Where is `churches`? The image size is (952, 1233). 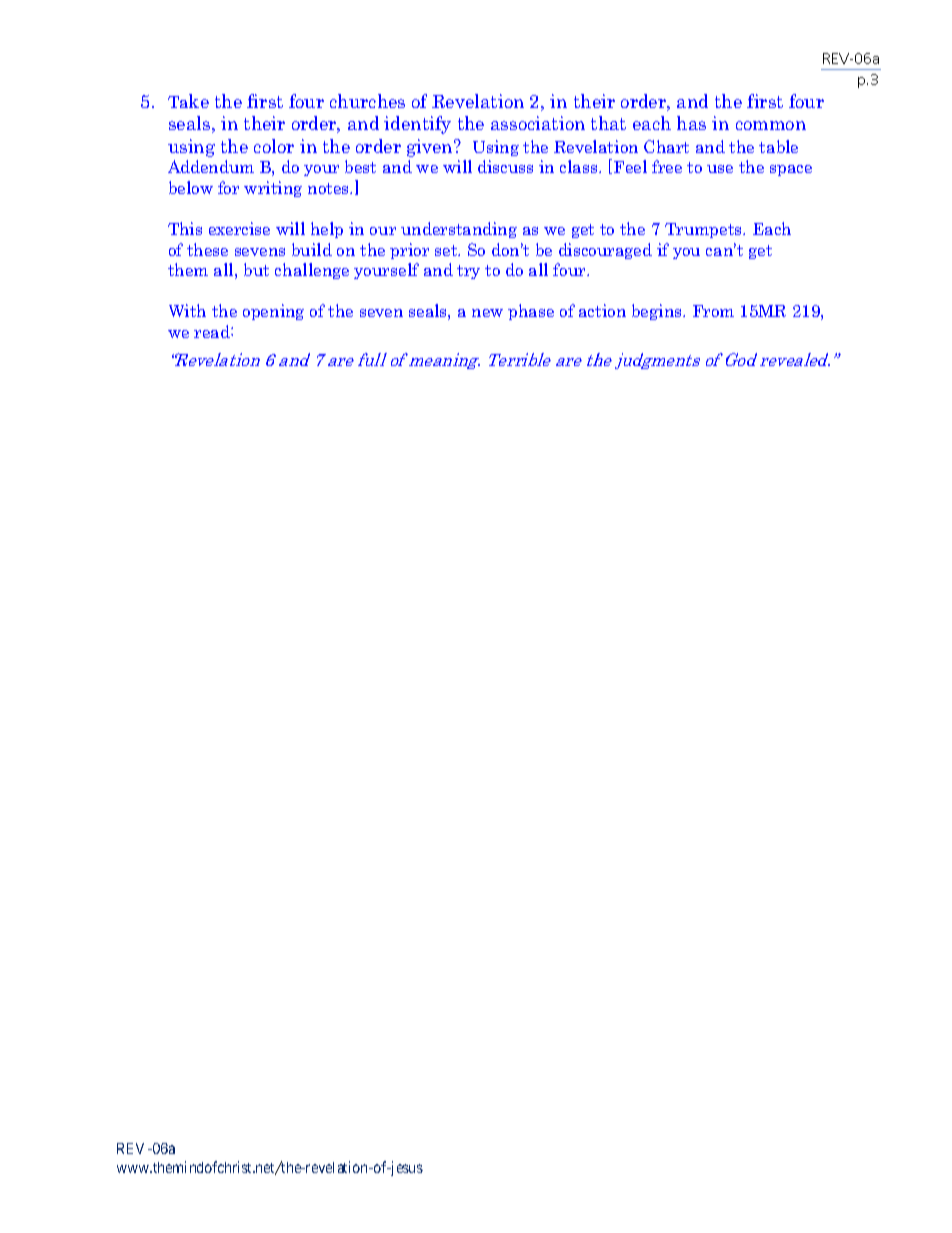 churches is located at coordinates (367, 101).
